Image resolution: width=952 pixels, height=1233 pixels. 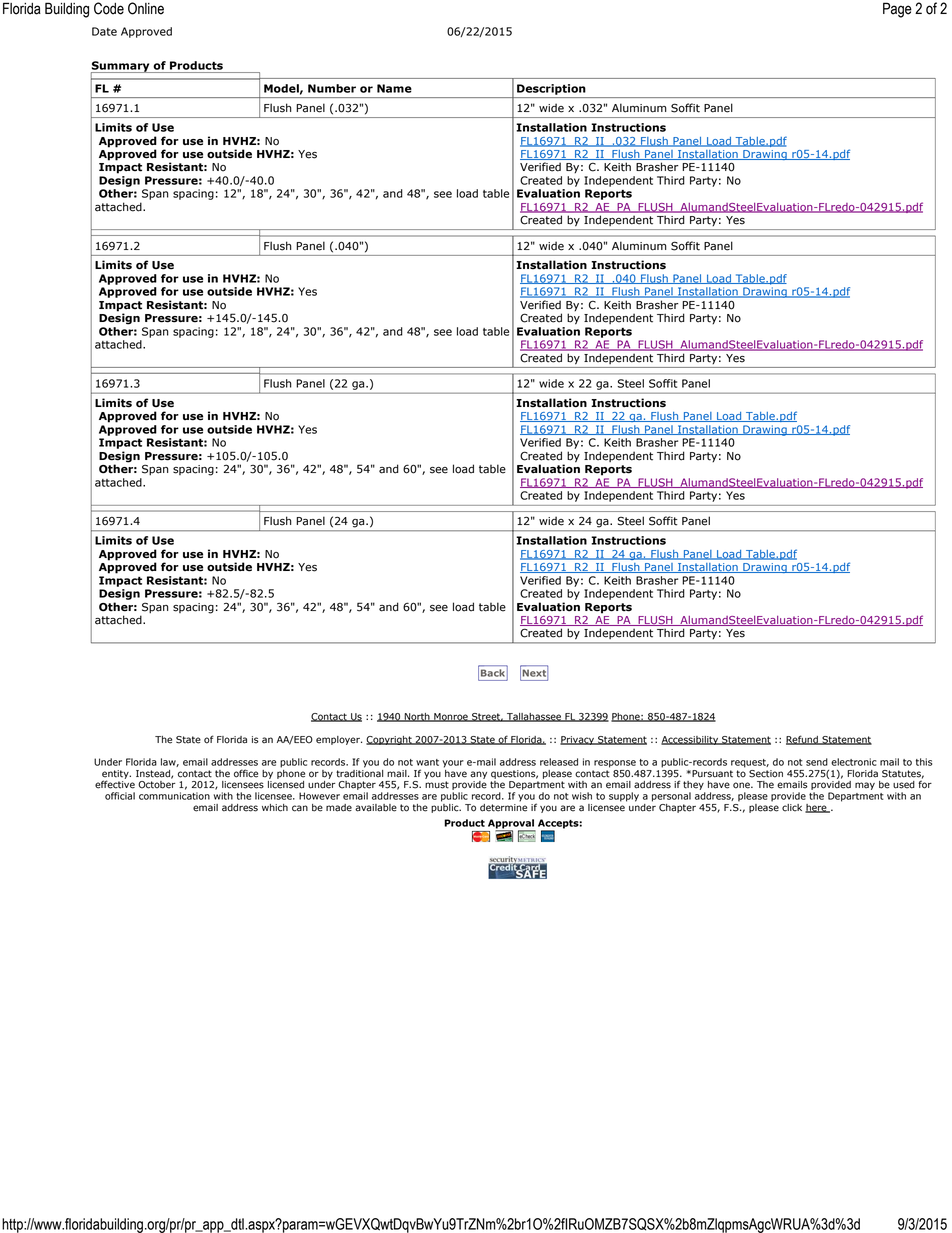 What do you see at coordinates (332, 88) in the screenshot?
I see `Number` at bounding box center [332, 88].
